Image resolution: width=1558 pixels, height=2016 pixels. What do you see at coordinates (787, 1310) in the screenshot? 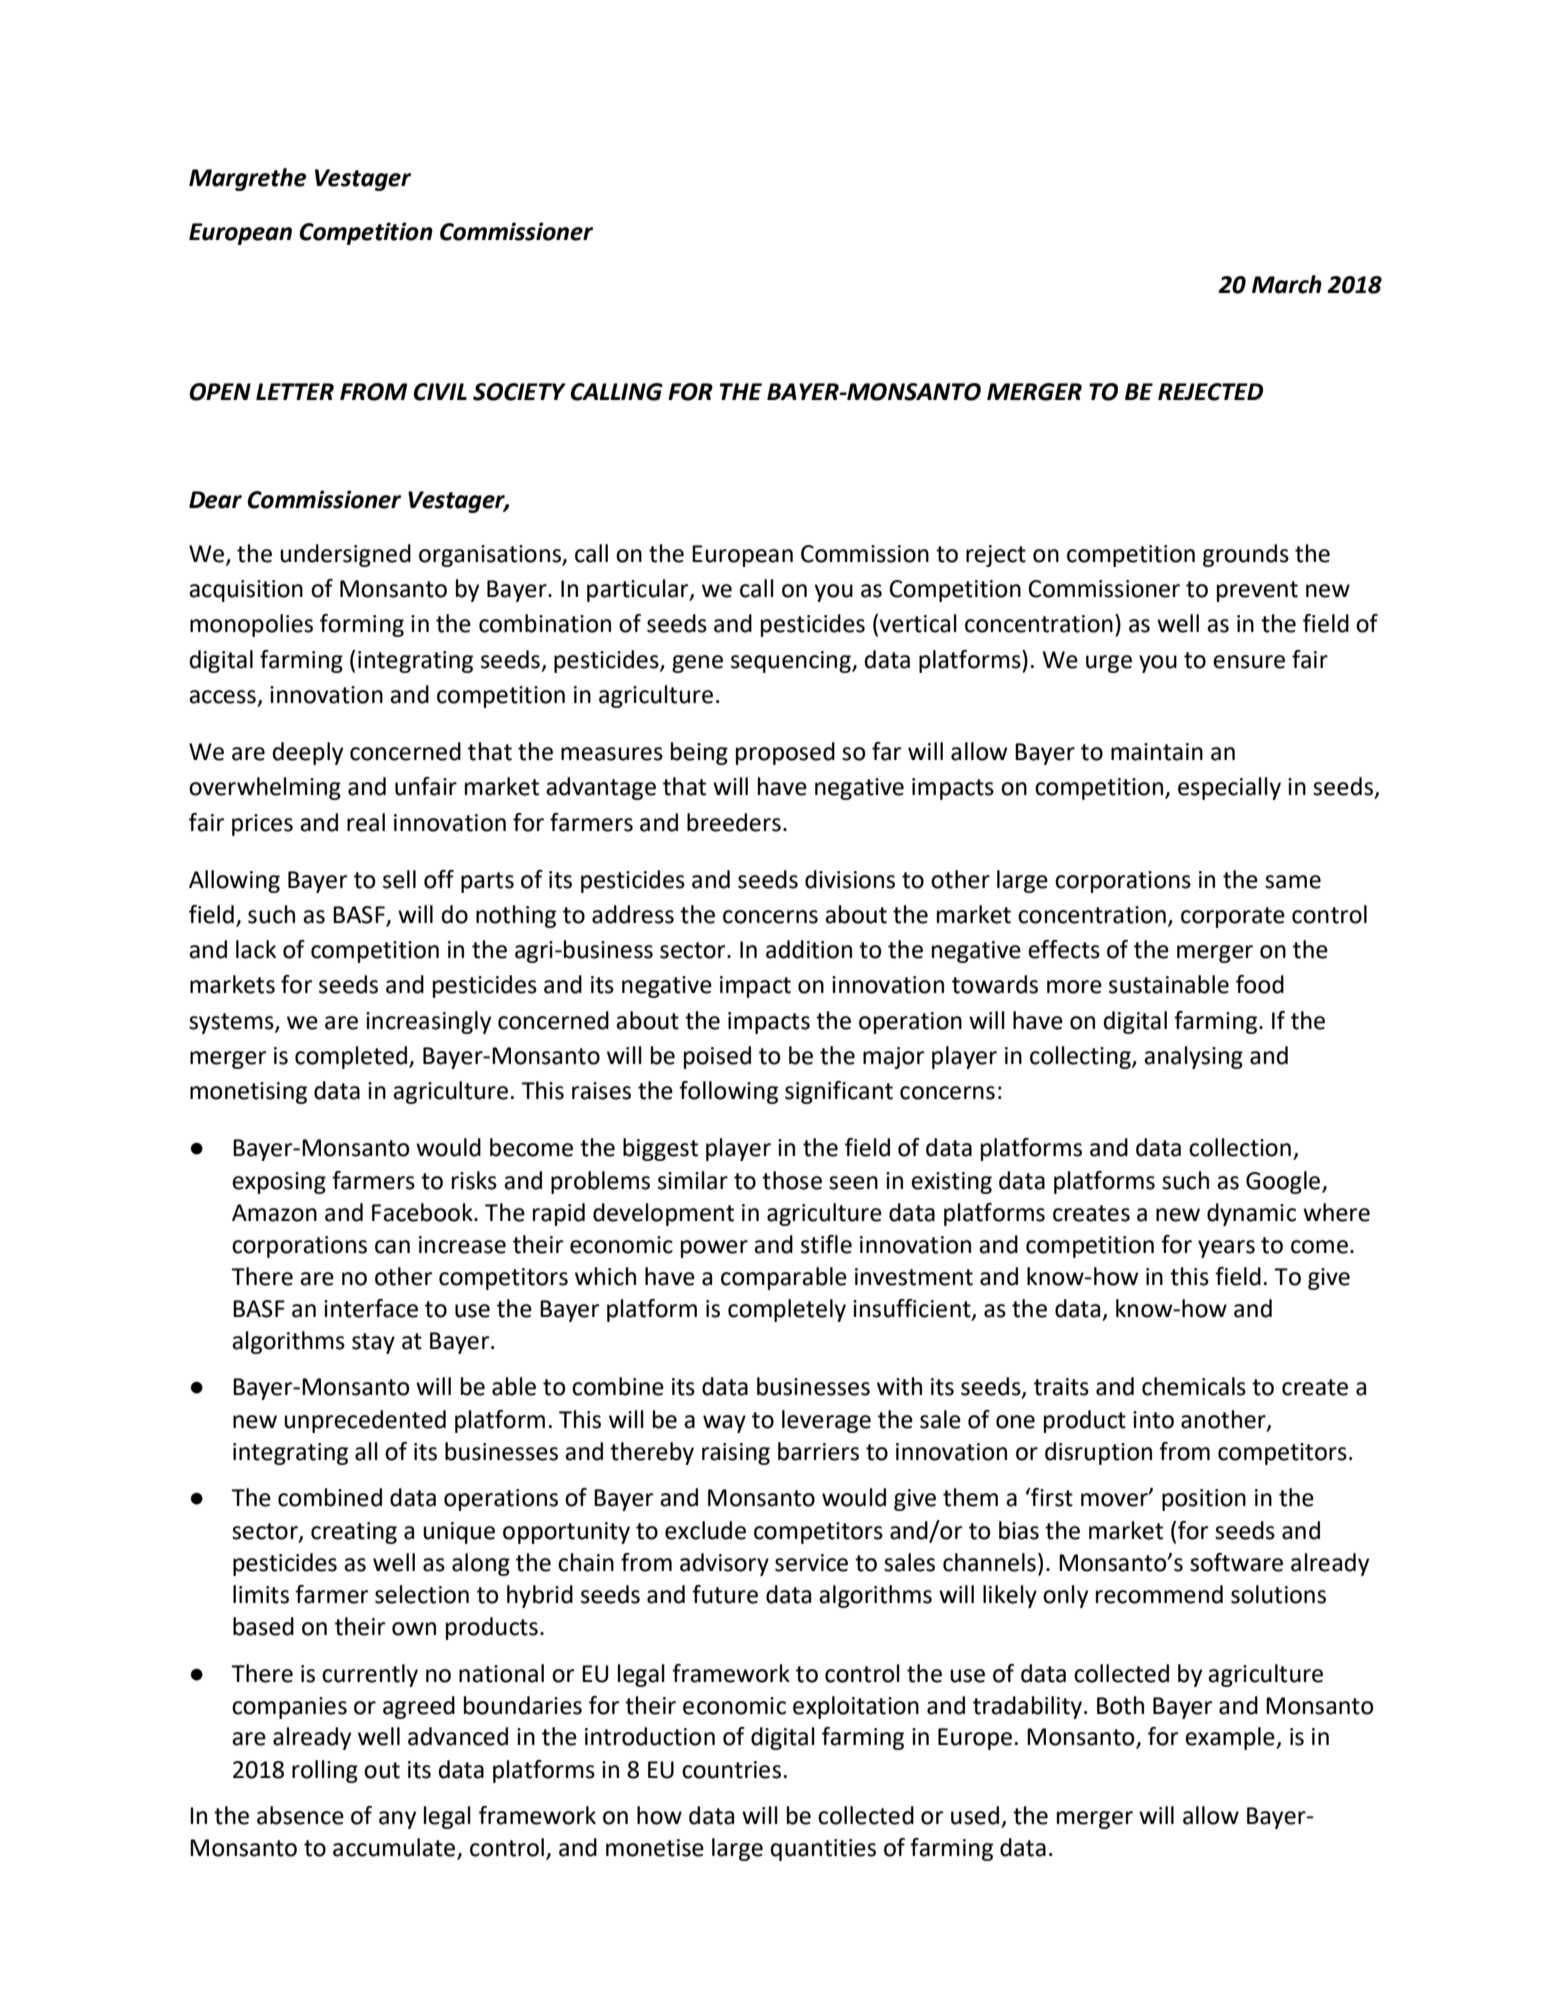
I see `completely` at bounding box center [787, 1310].
